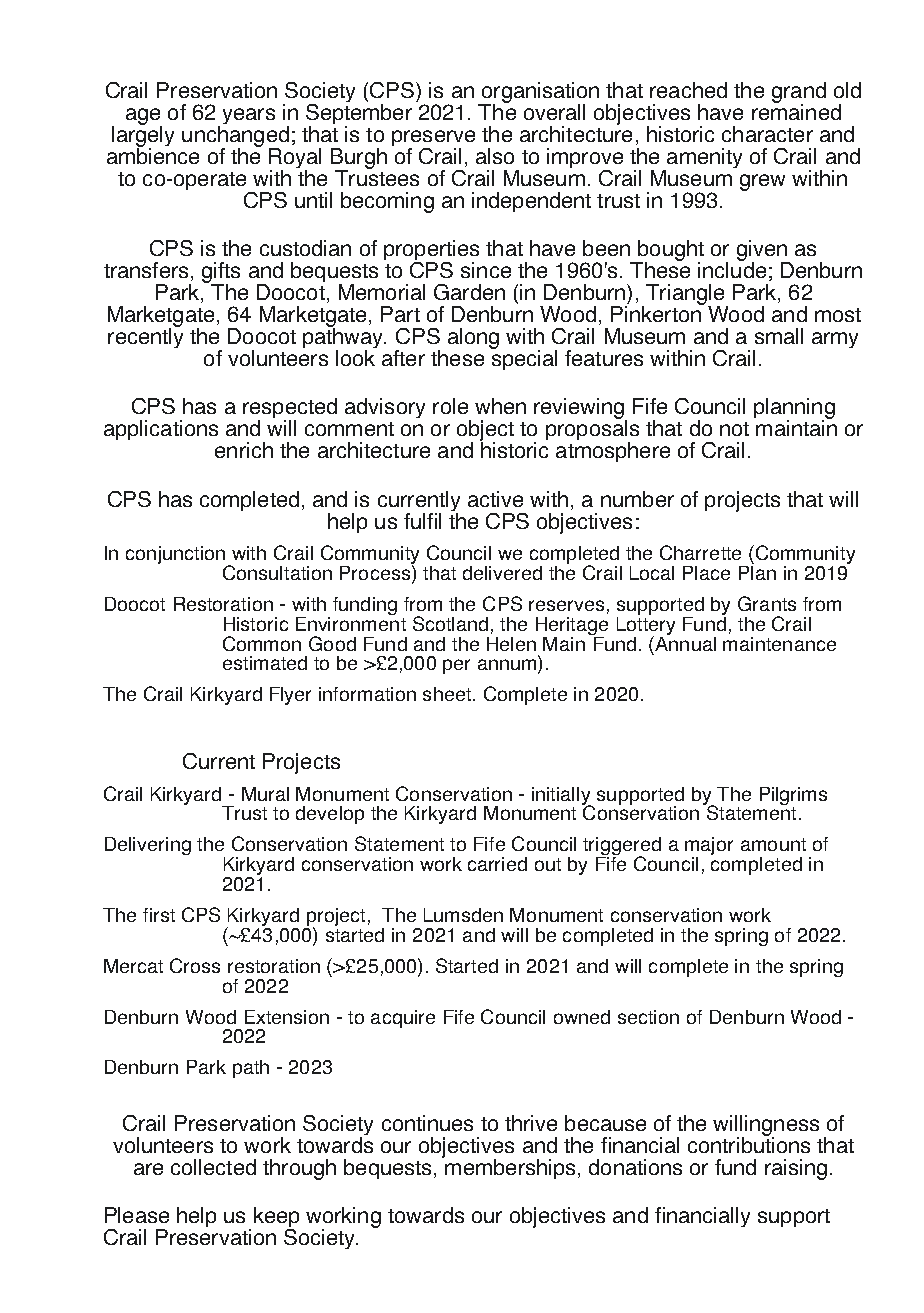 The image size is (924, 1313). I want to click on annum, so click(508, 666).
